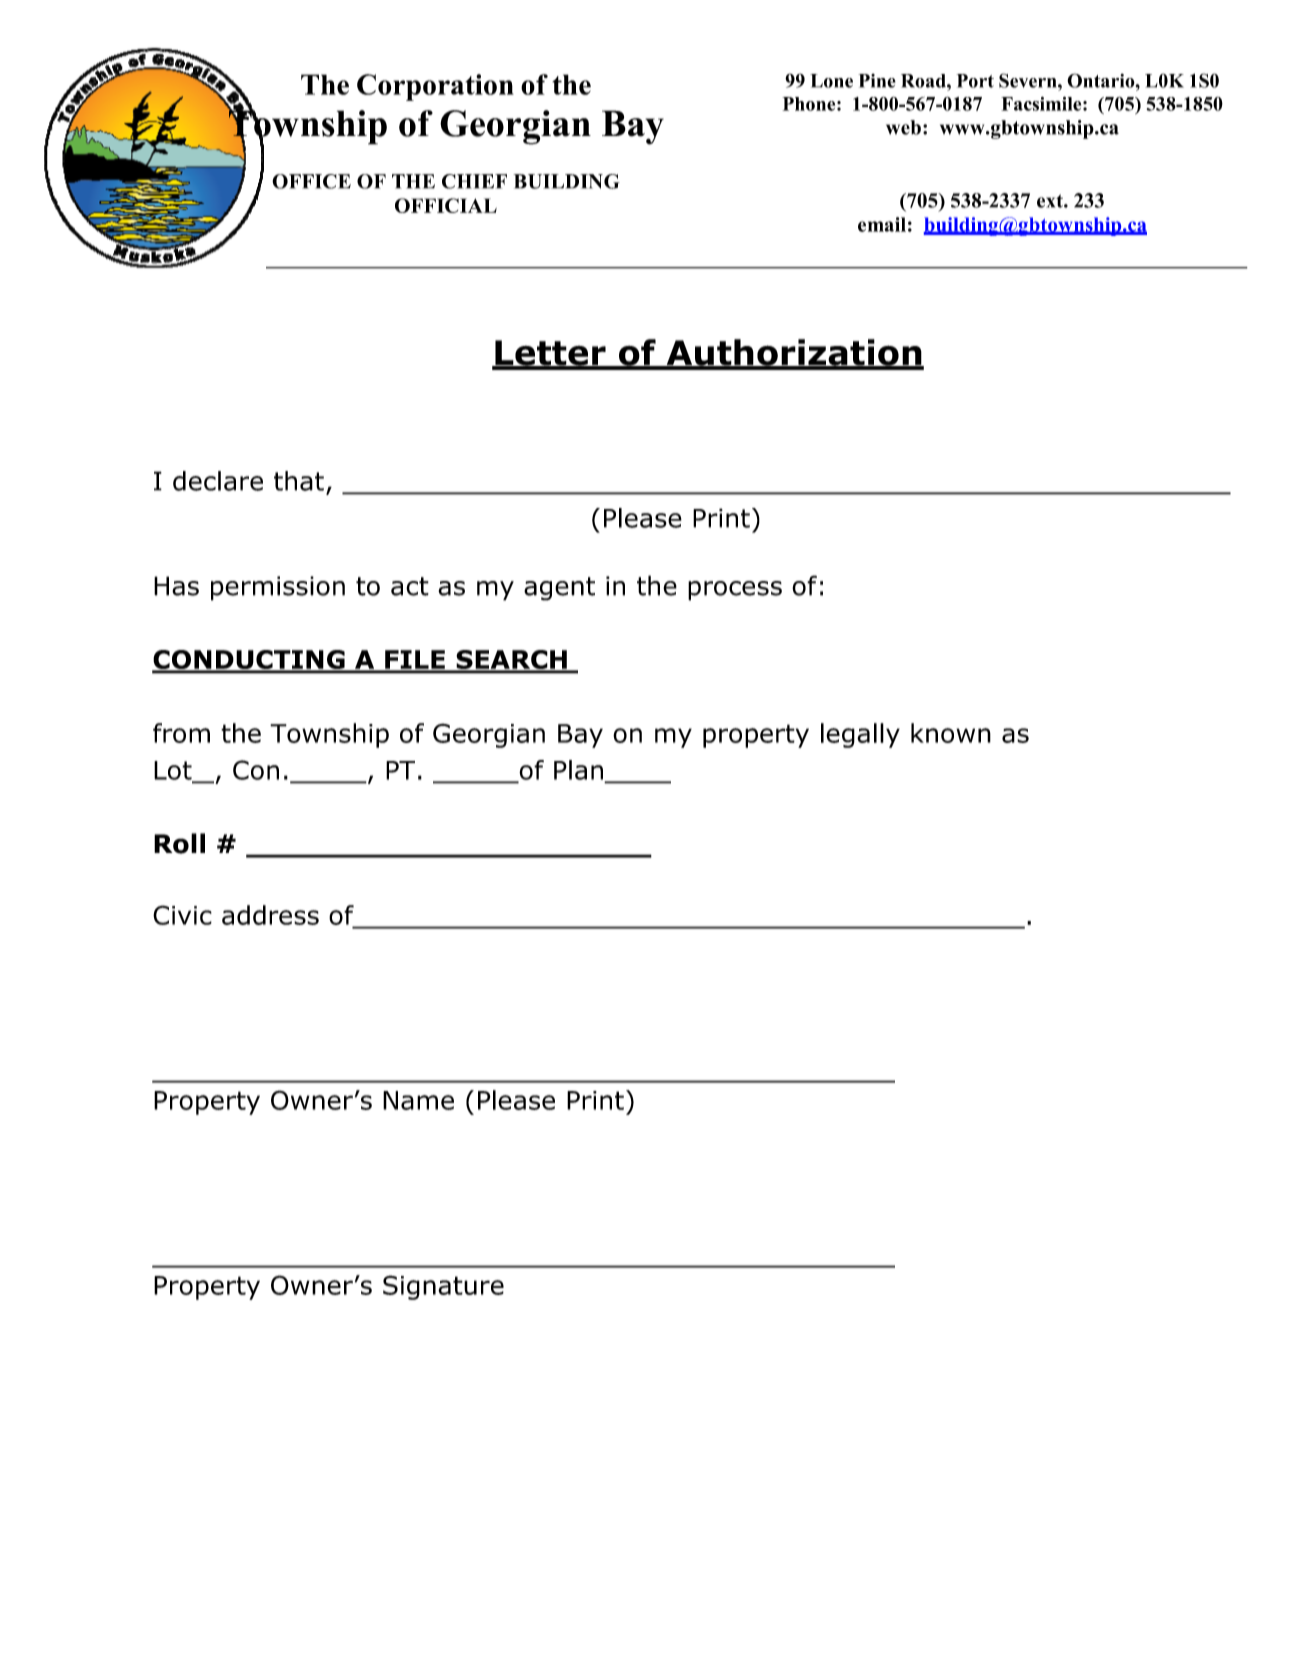 This screenshot has width=1295, height=1675. I want to click on known, so click(951, 733).
